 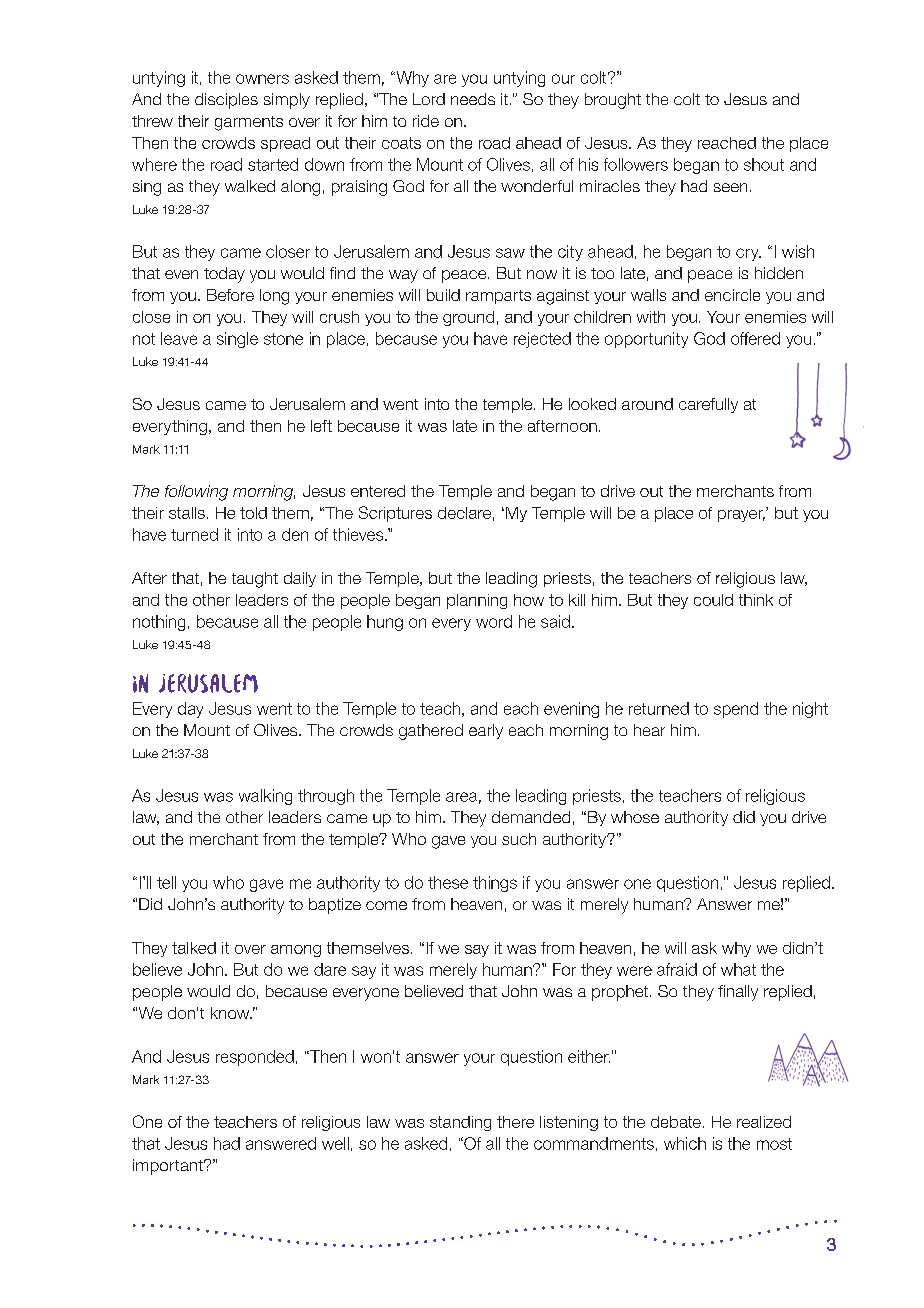 I want to click on could, so click(x=713, y=600).
